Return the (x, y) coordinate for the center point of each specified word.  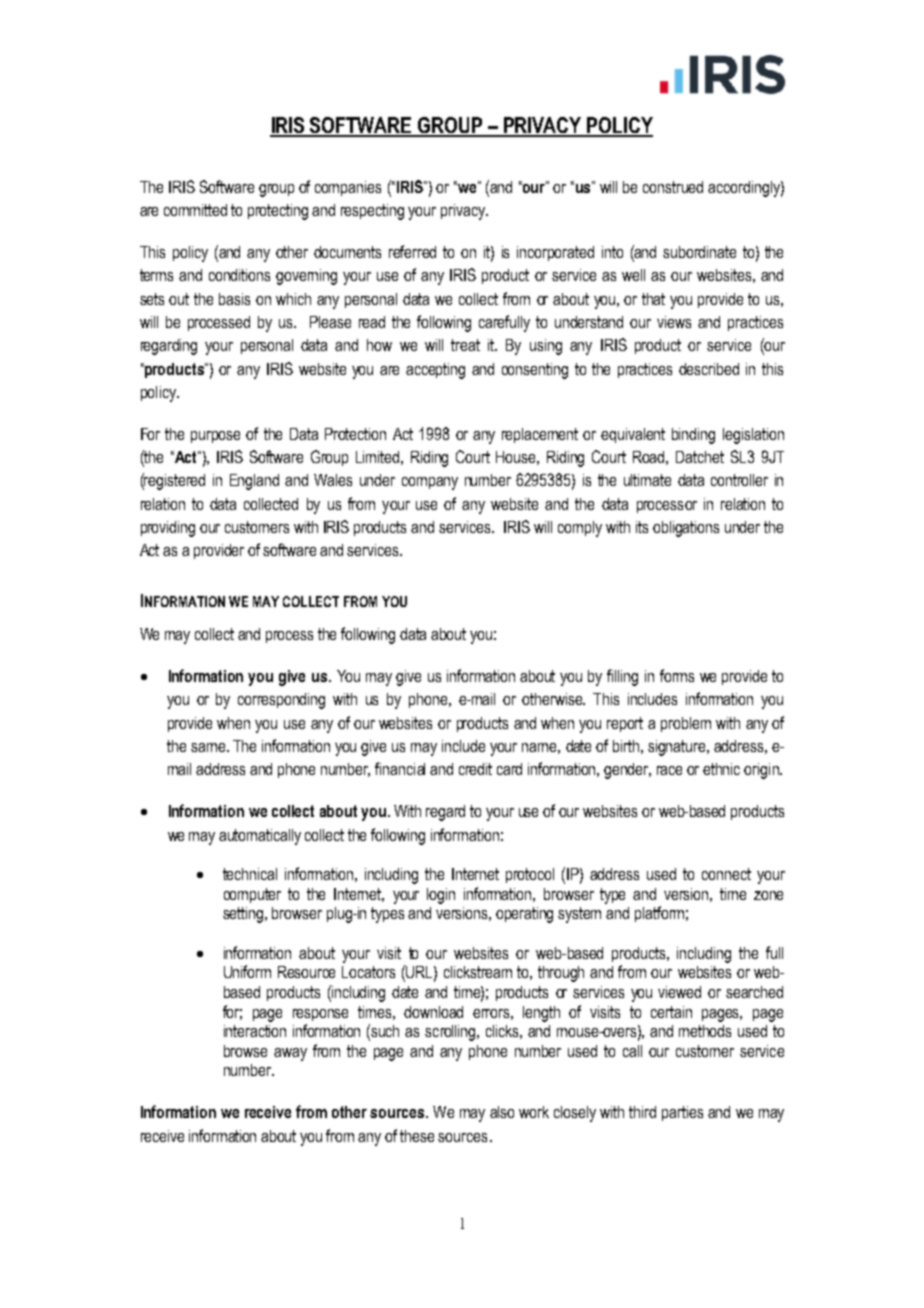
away (290, 1054)
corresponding (281, 701)
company (430, 483)
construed (673, 187)
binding (693, 436)
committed (195, 210)
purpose (215, 437)
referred (412, 251)
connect (726, 874)
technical (250, 874)
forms (677, 675)
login (441, 896)
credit (475, 769)
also (502, 1112)
